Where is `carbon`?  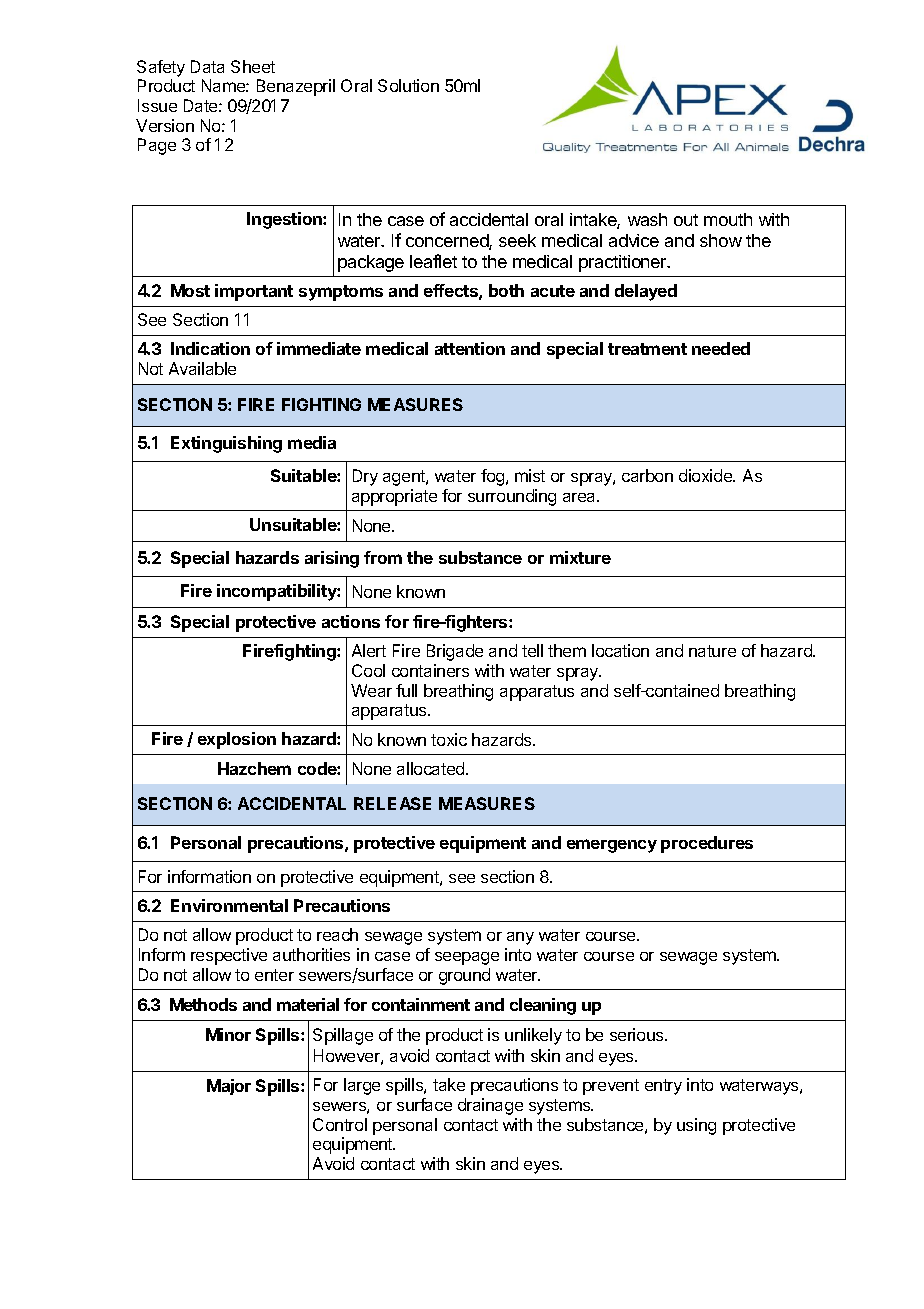
carbon is located at coordinates (647, 475).
